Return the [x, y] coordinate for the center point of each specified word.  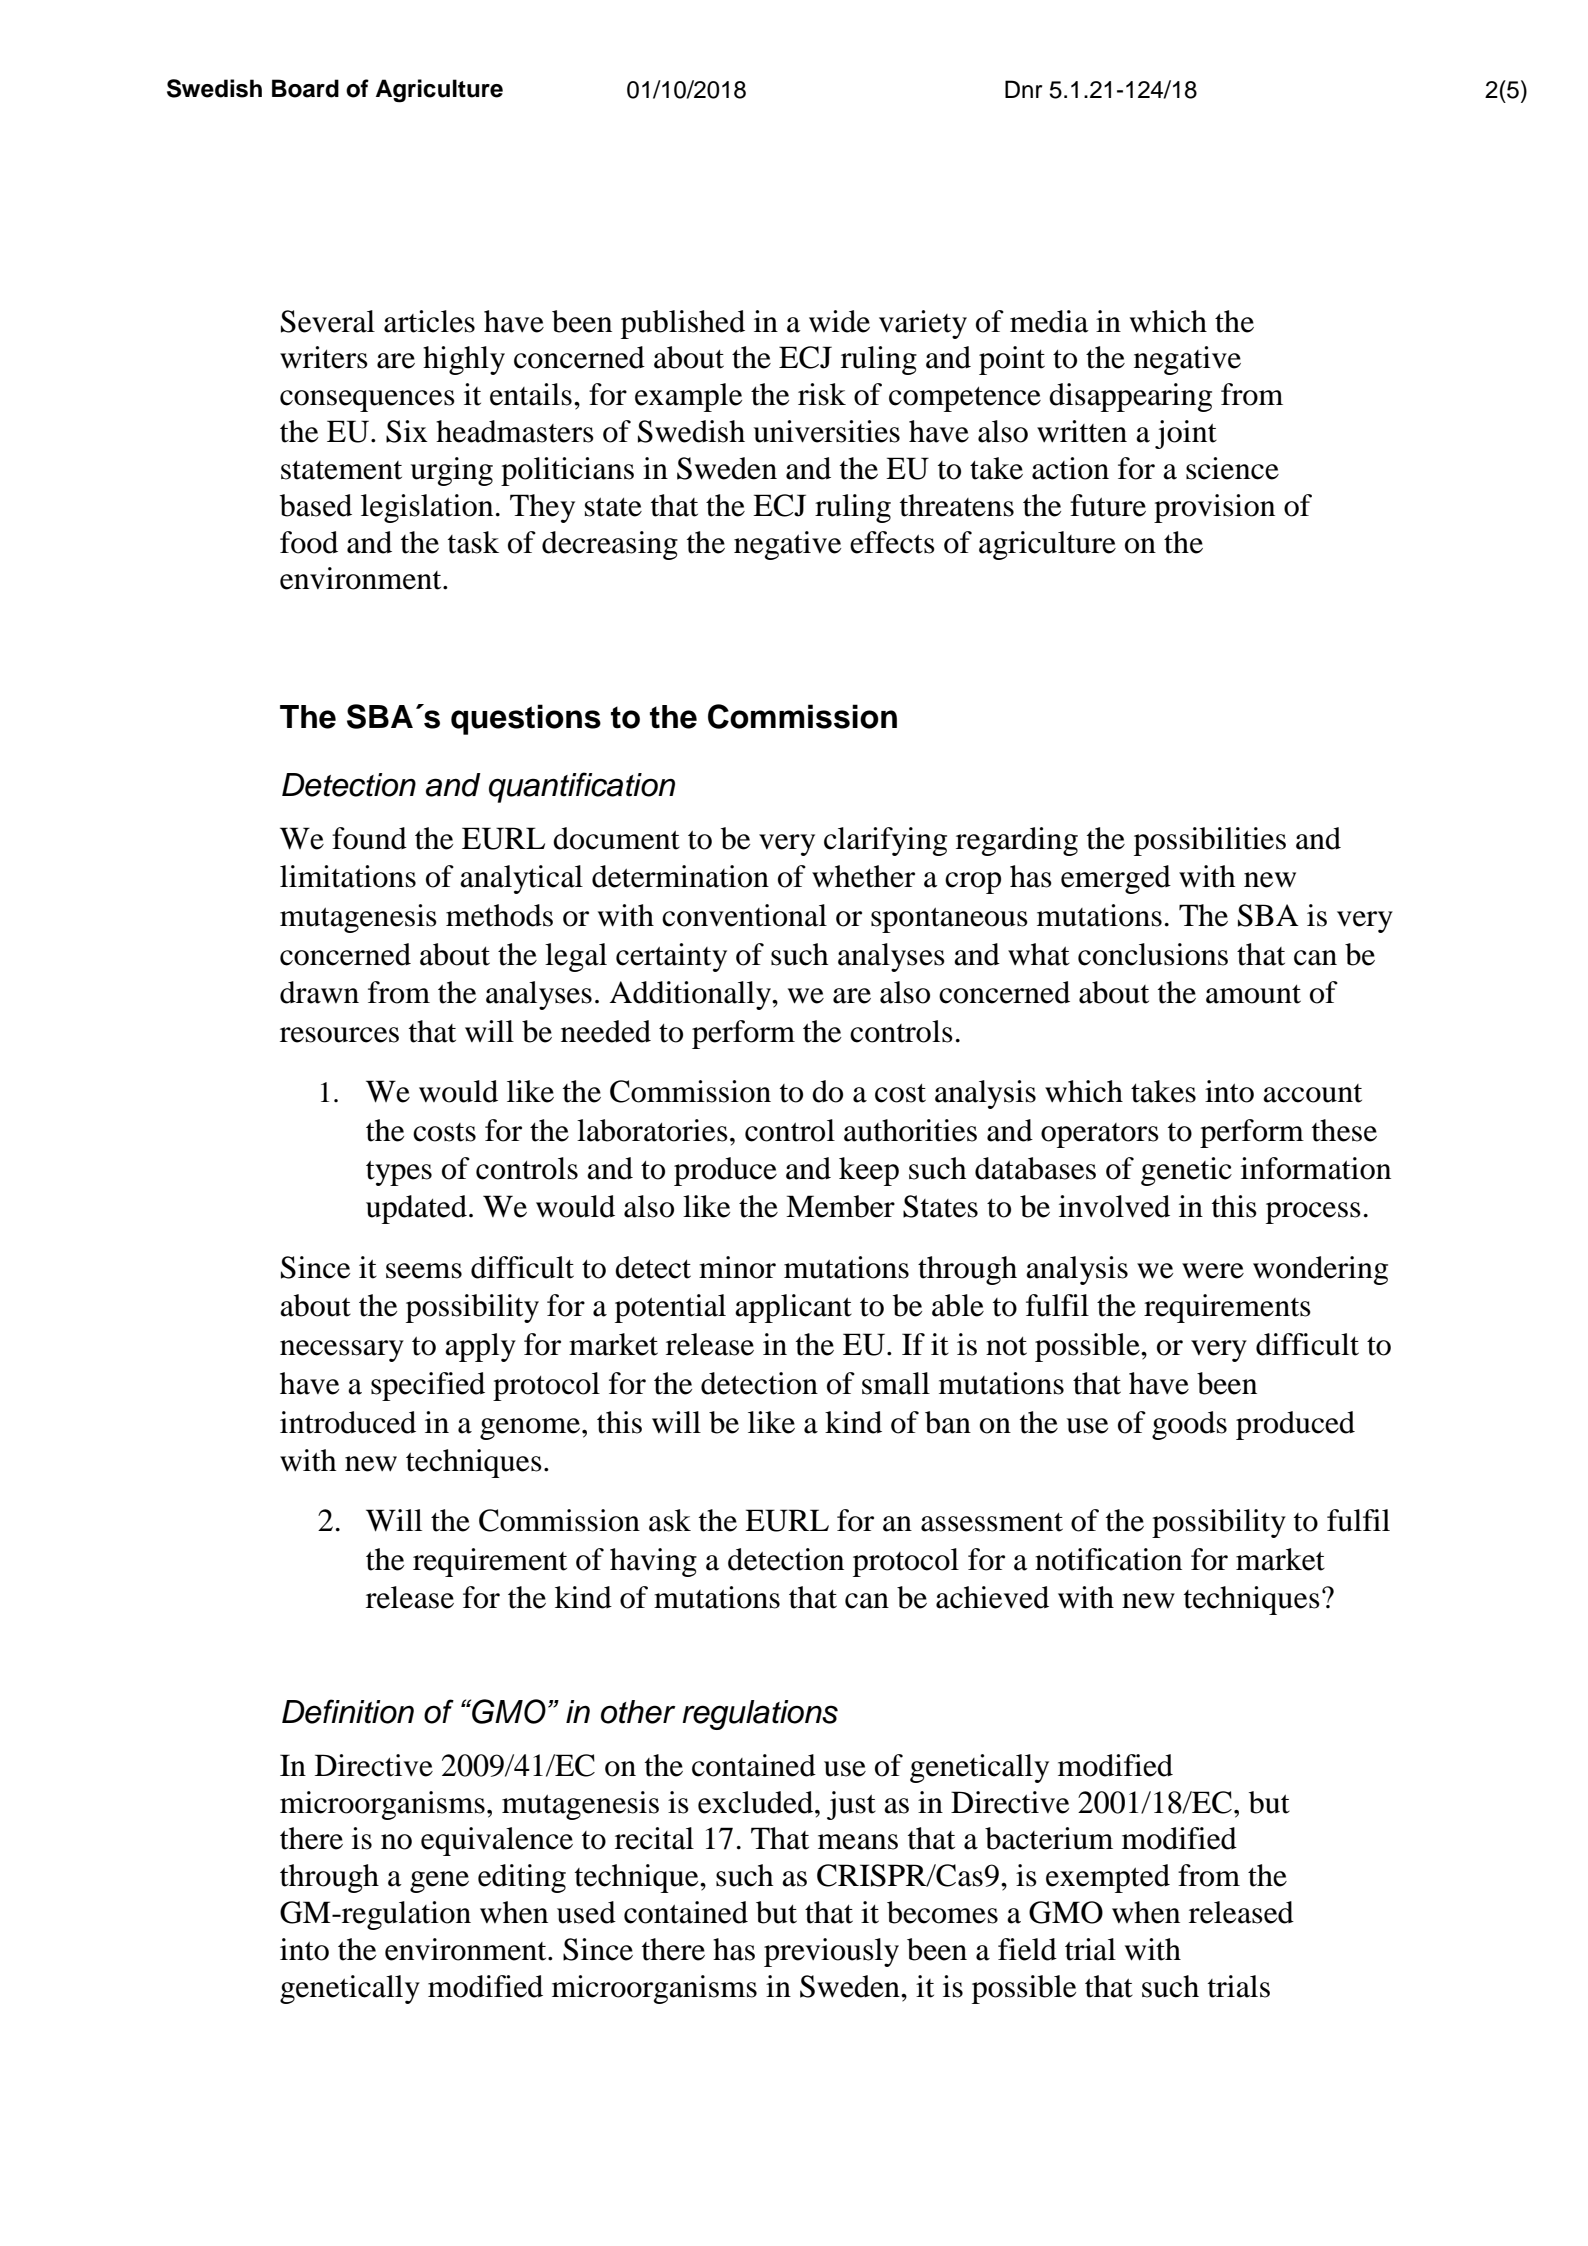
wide [839, 321]
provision [1214, 508]
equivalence [497, 1841]
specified [428, 1386]
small [896, 1383]
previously [831, 1952]
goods [1189, 1425]
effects [892, 542]
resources [339, 1035]
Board [305, 88]
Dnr [1023, 89]
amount [1253, 994]
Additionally [691, 995]
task [473, 542]
